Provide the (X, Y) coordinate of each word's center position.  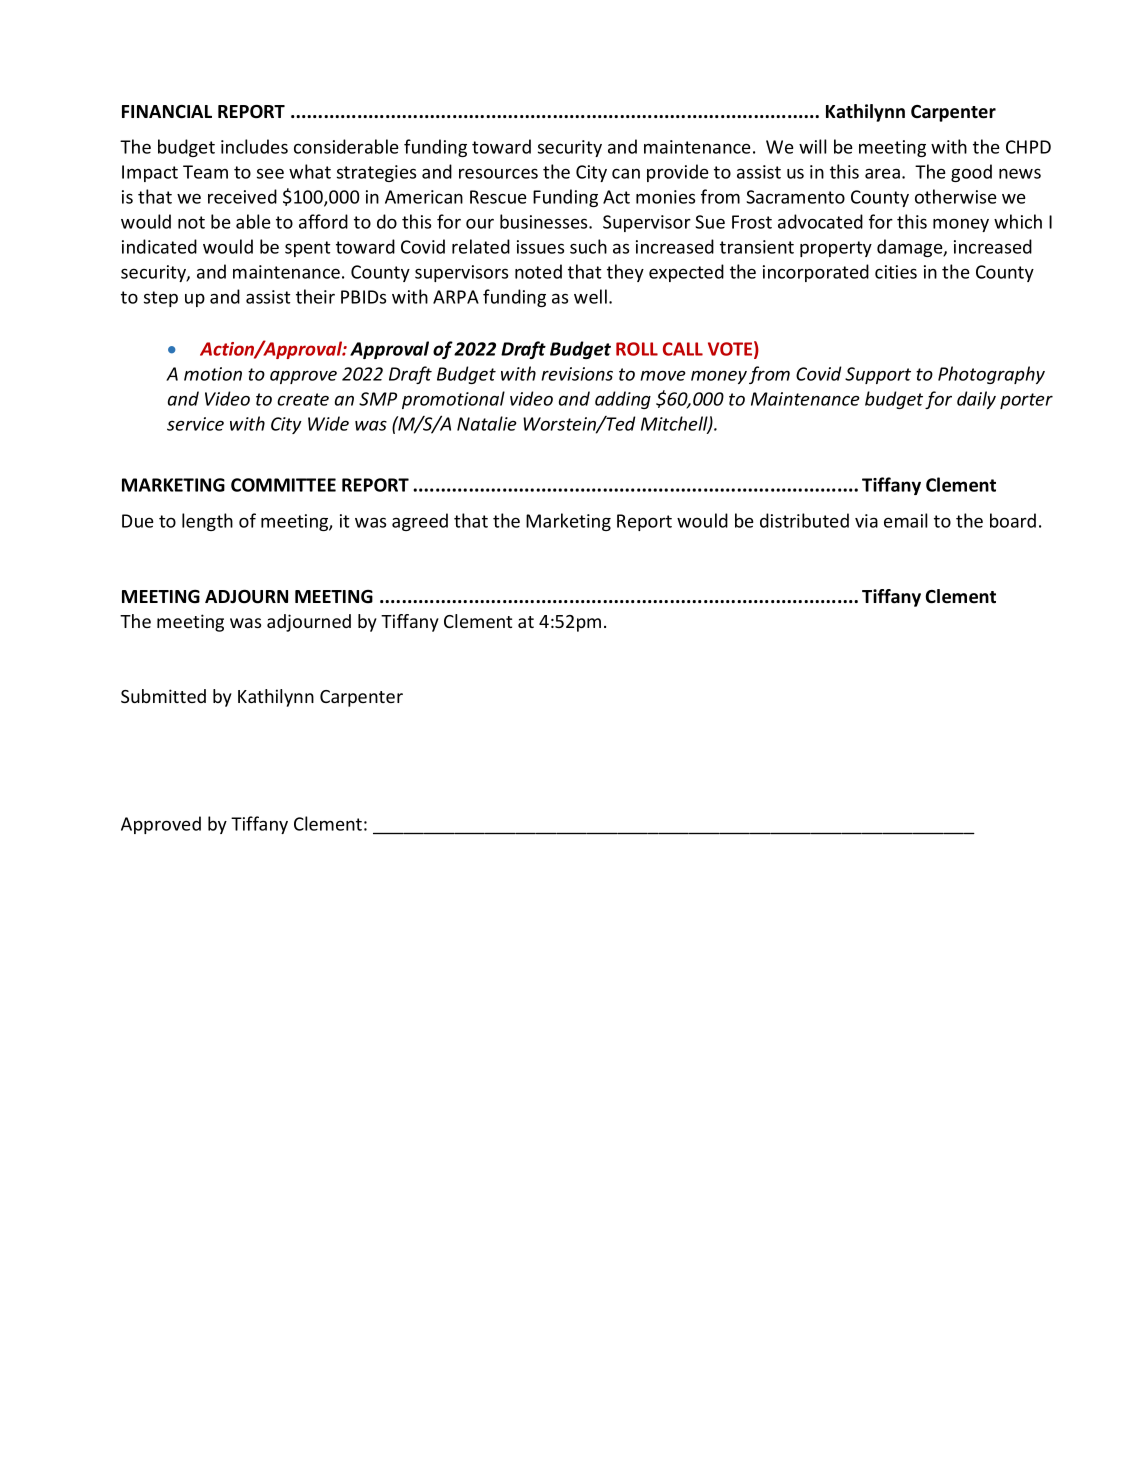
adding (623, 400)
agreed (420, 522)
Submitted (163, 696)
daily (976, 400)
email (905, 520)
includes (254, 146)
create (303, 399)
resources (498, 173)
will (812, 146)
